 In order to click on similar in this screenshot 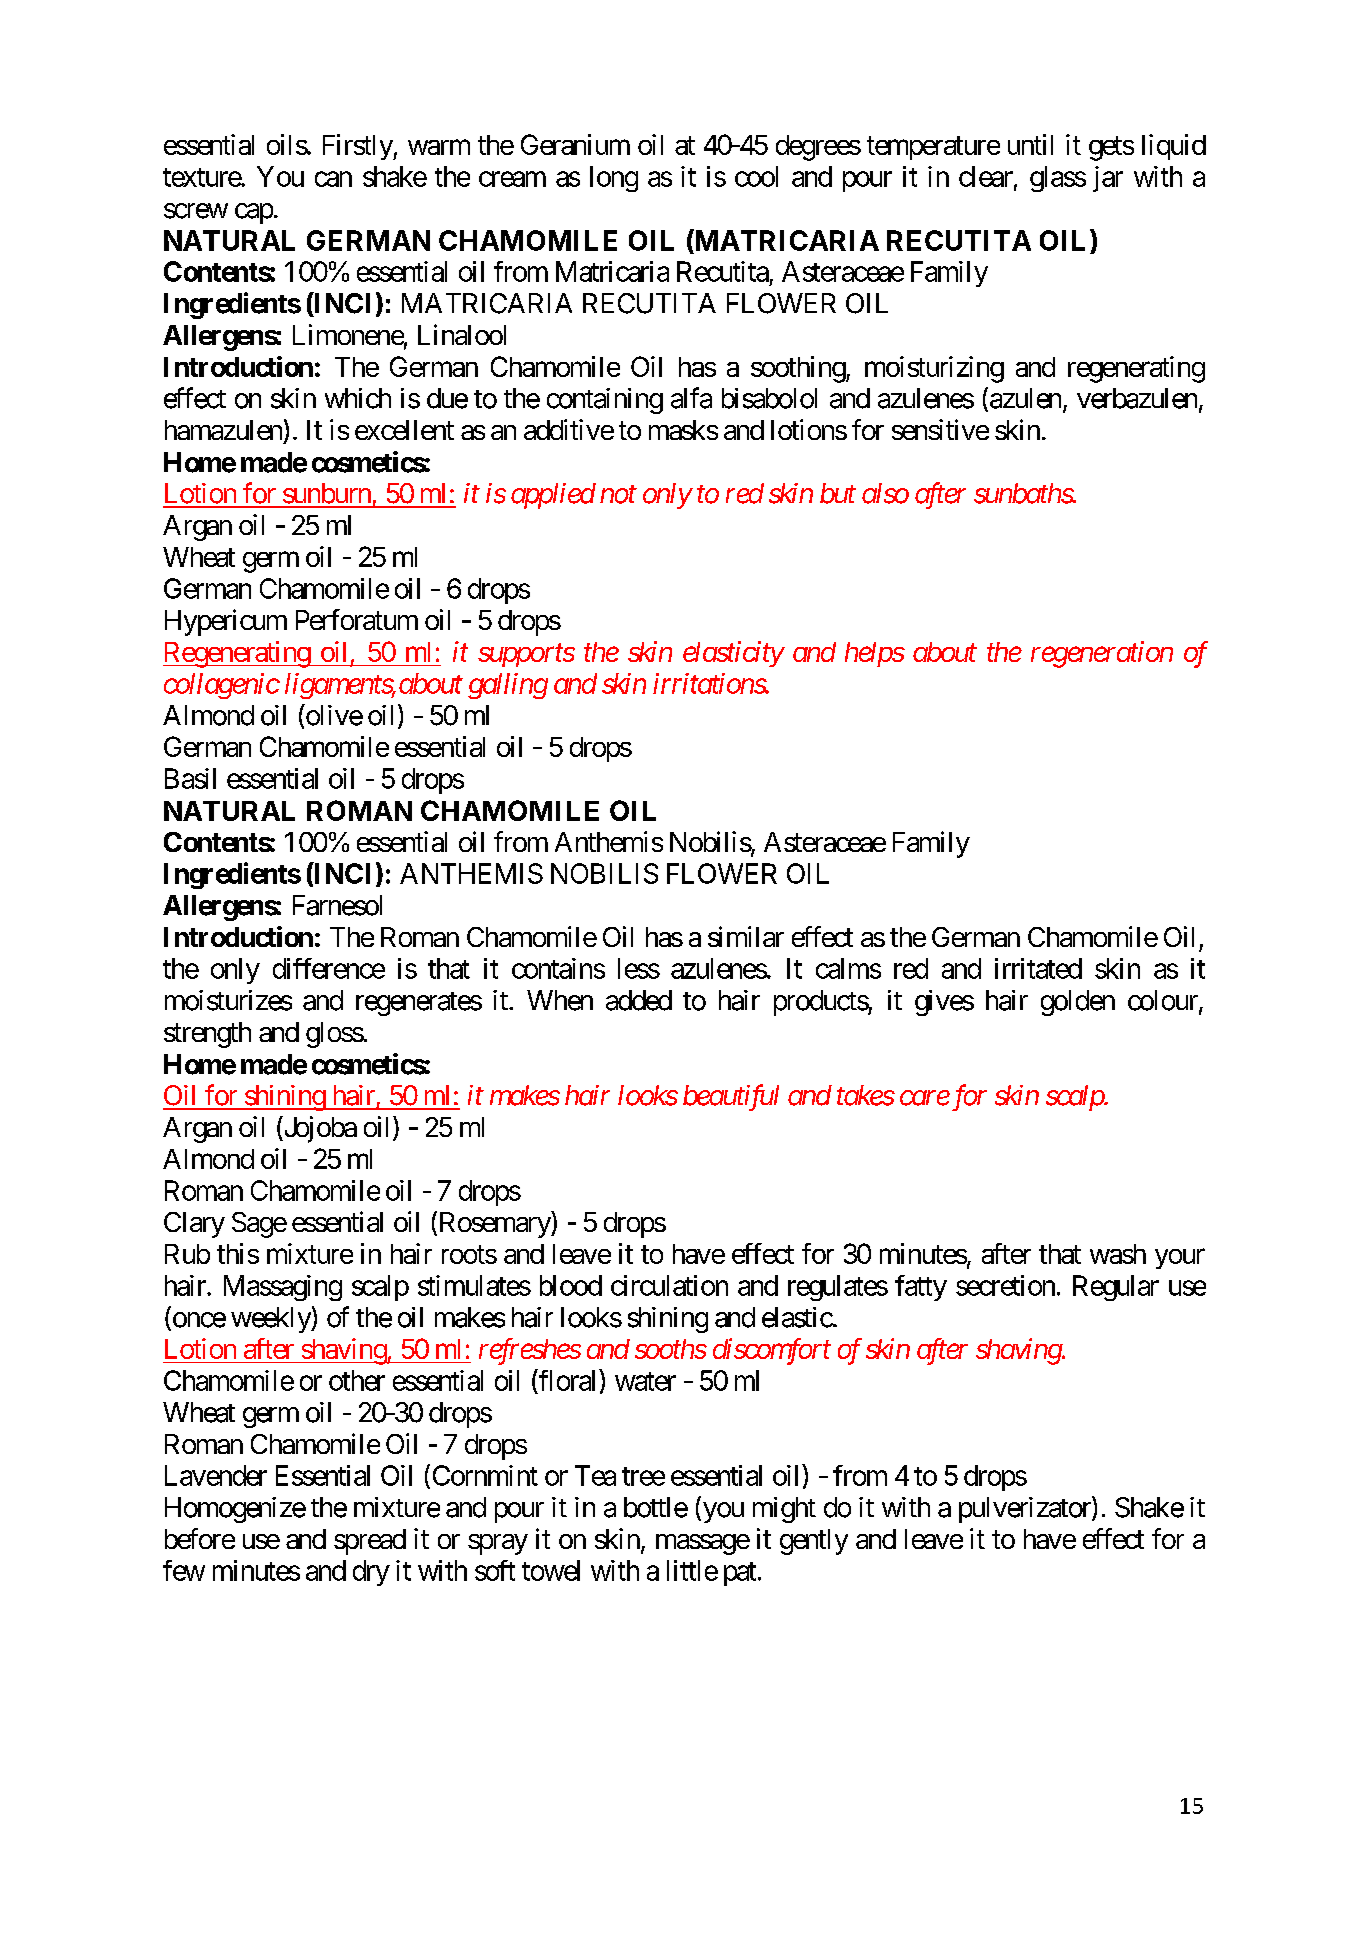, I will do `click(746, 936)`.
